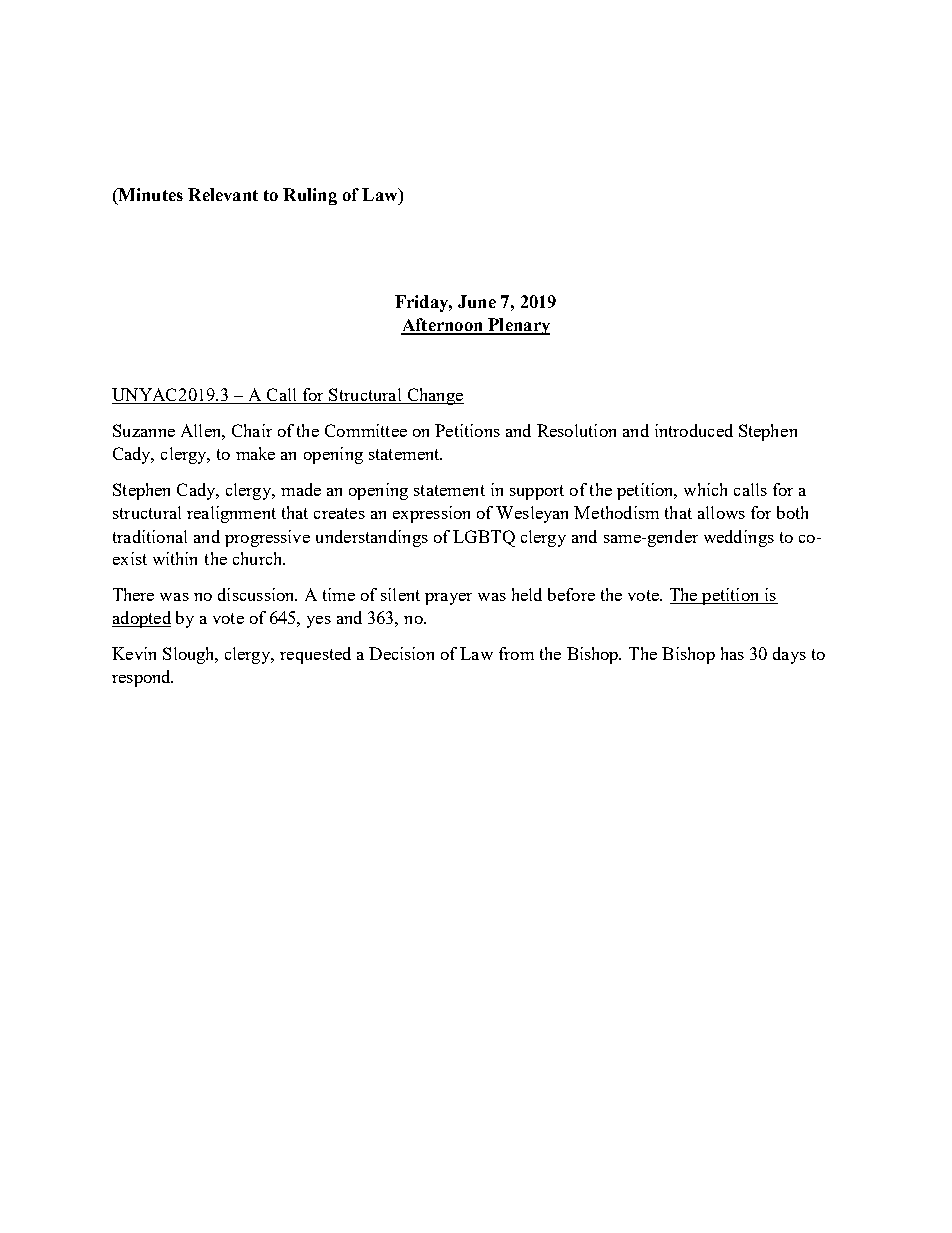  Describe the element at coordinates (252, 430) in the screenshot. I see `Chair` at that location.
